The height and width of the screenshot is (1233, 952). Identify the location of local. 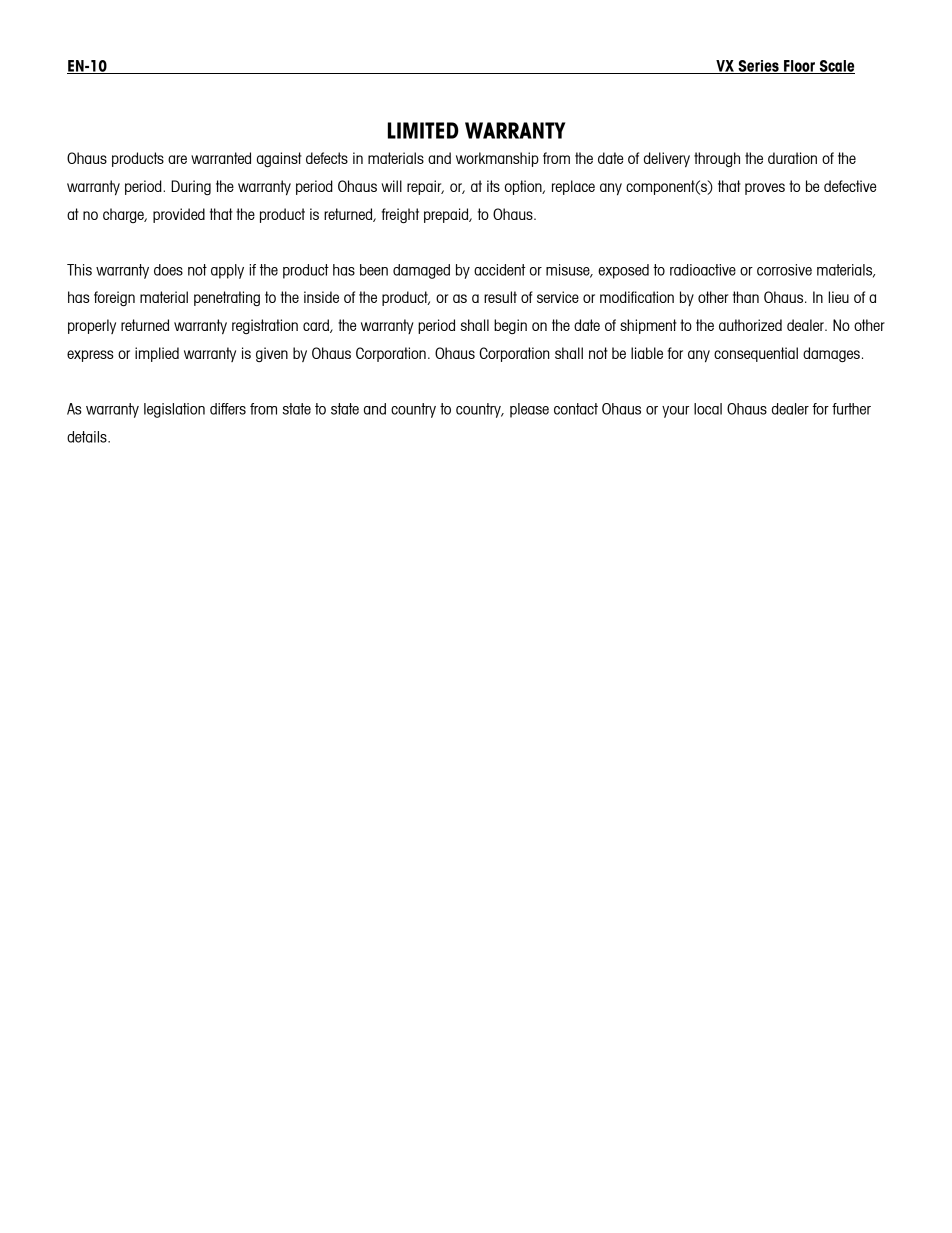
(708, 409).
